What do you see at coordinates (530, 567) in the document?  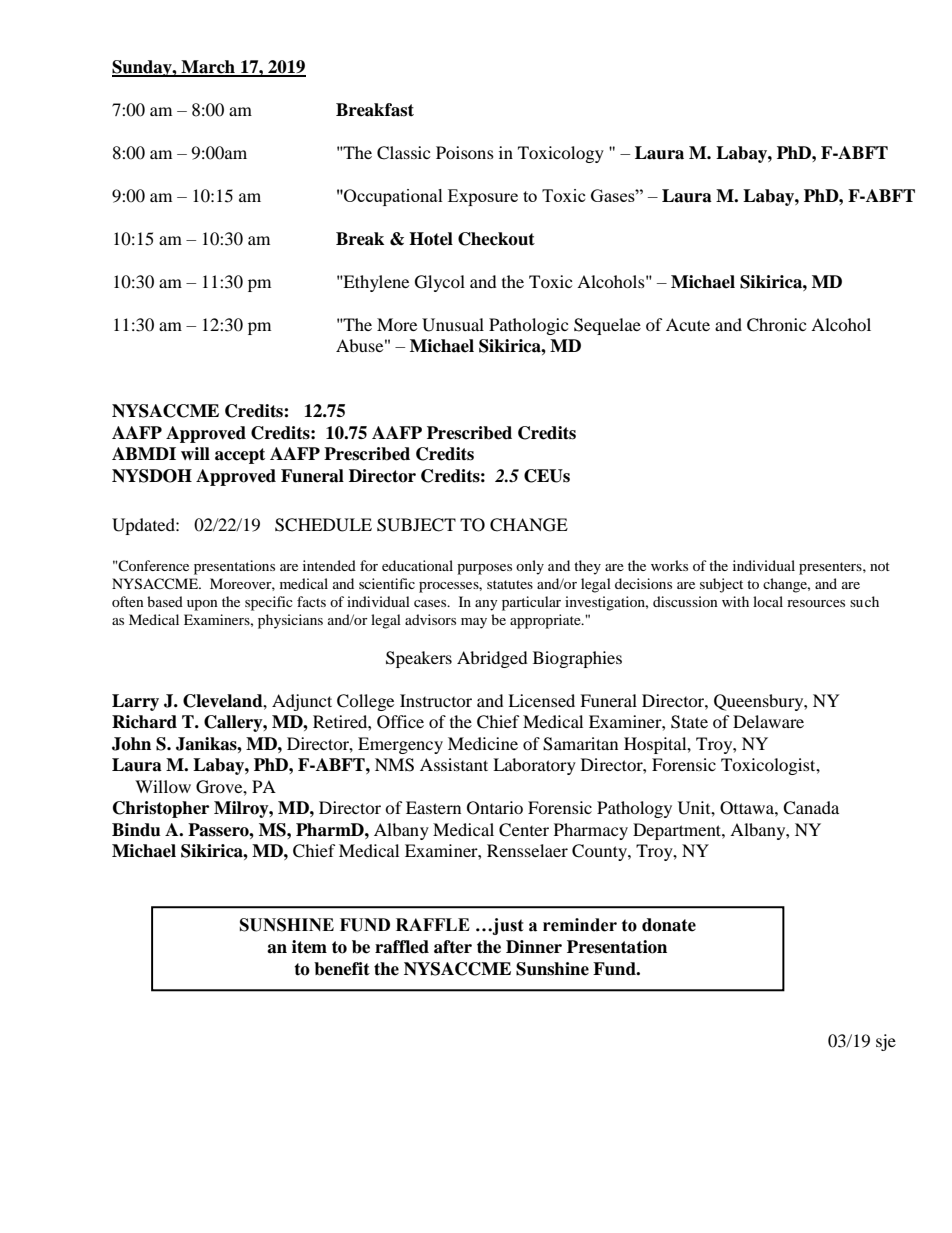 I see `only` at bounding box center [530, 567].
